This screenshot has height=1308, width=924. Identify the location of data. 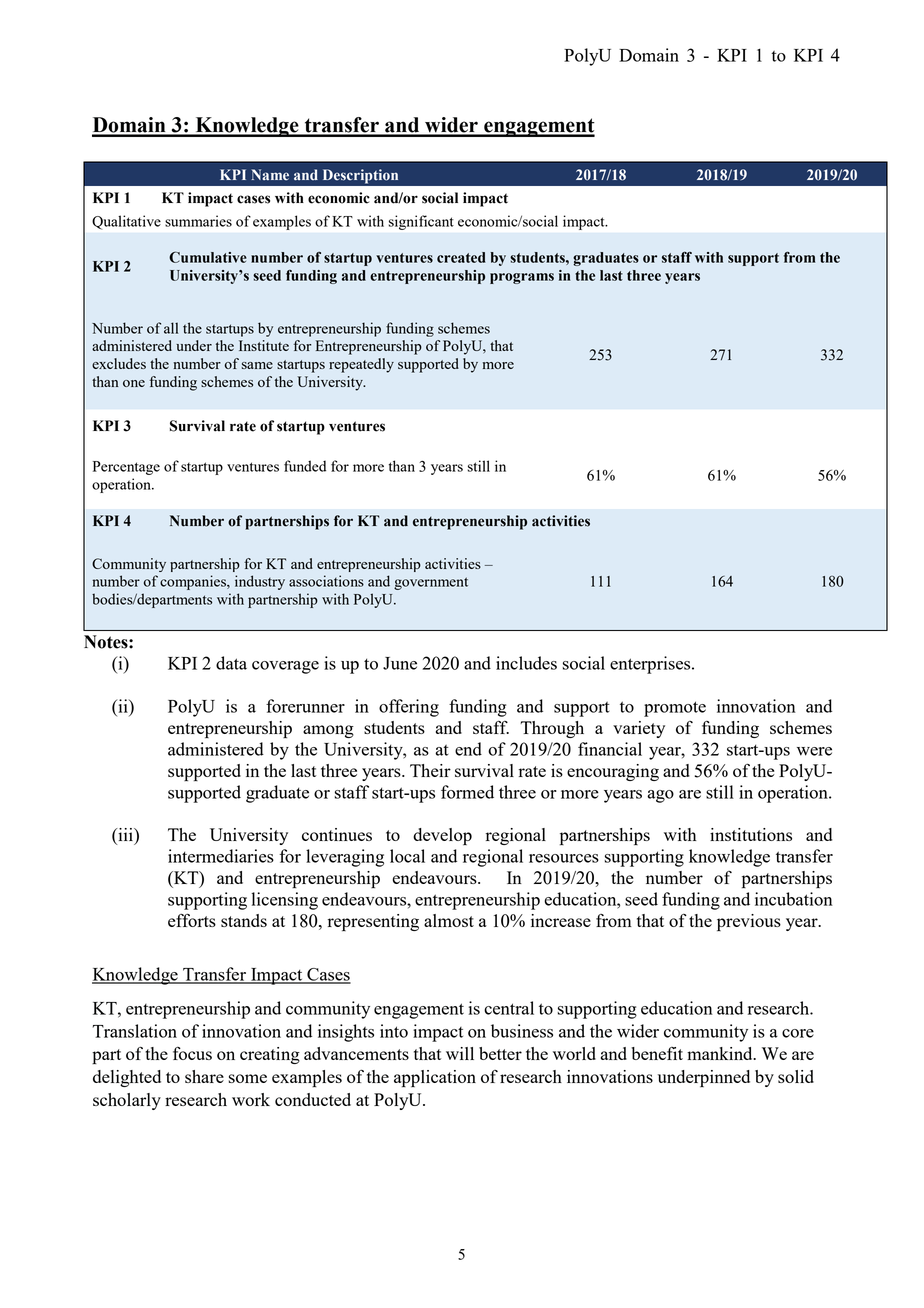
(231, 663).
